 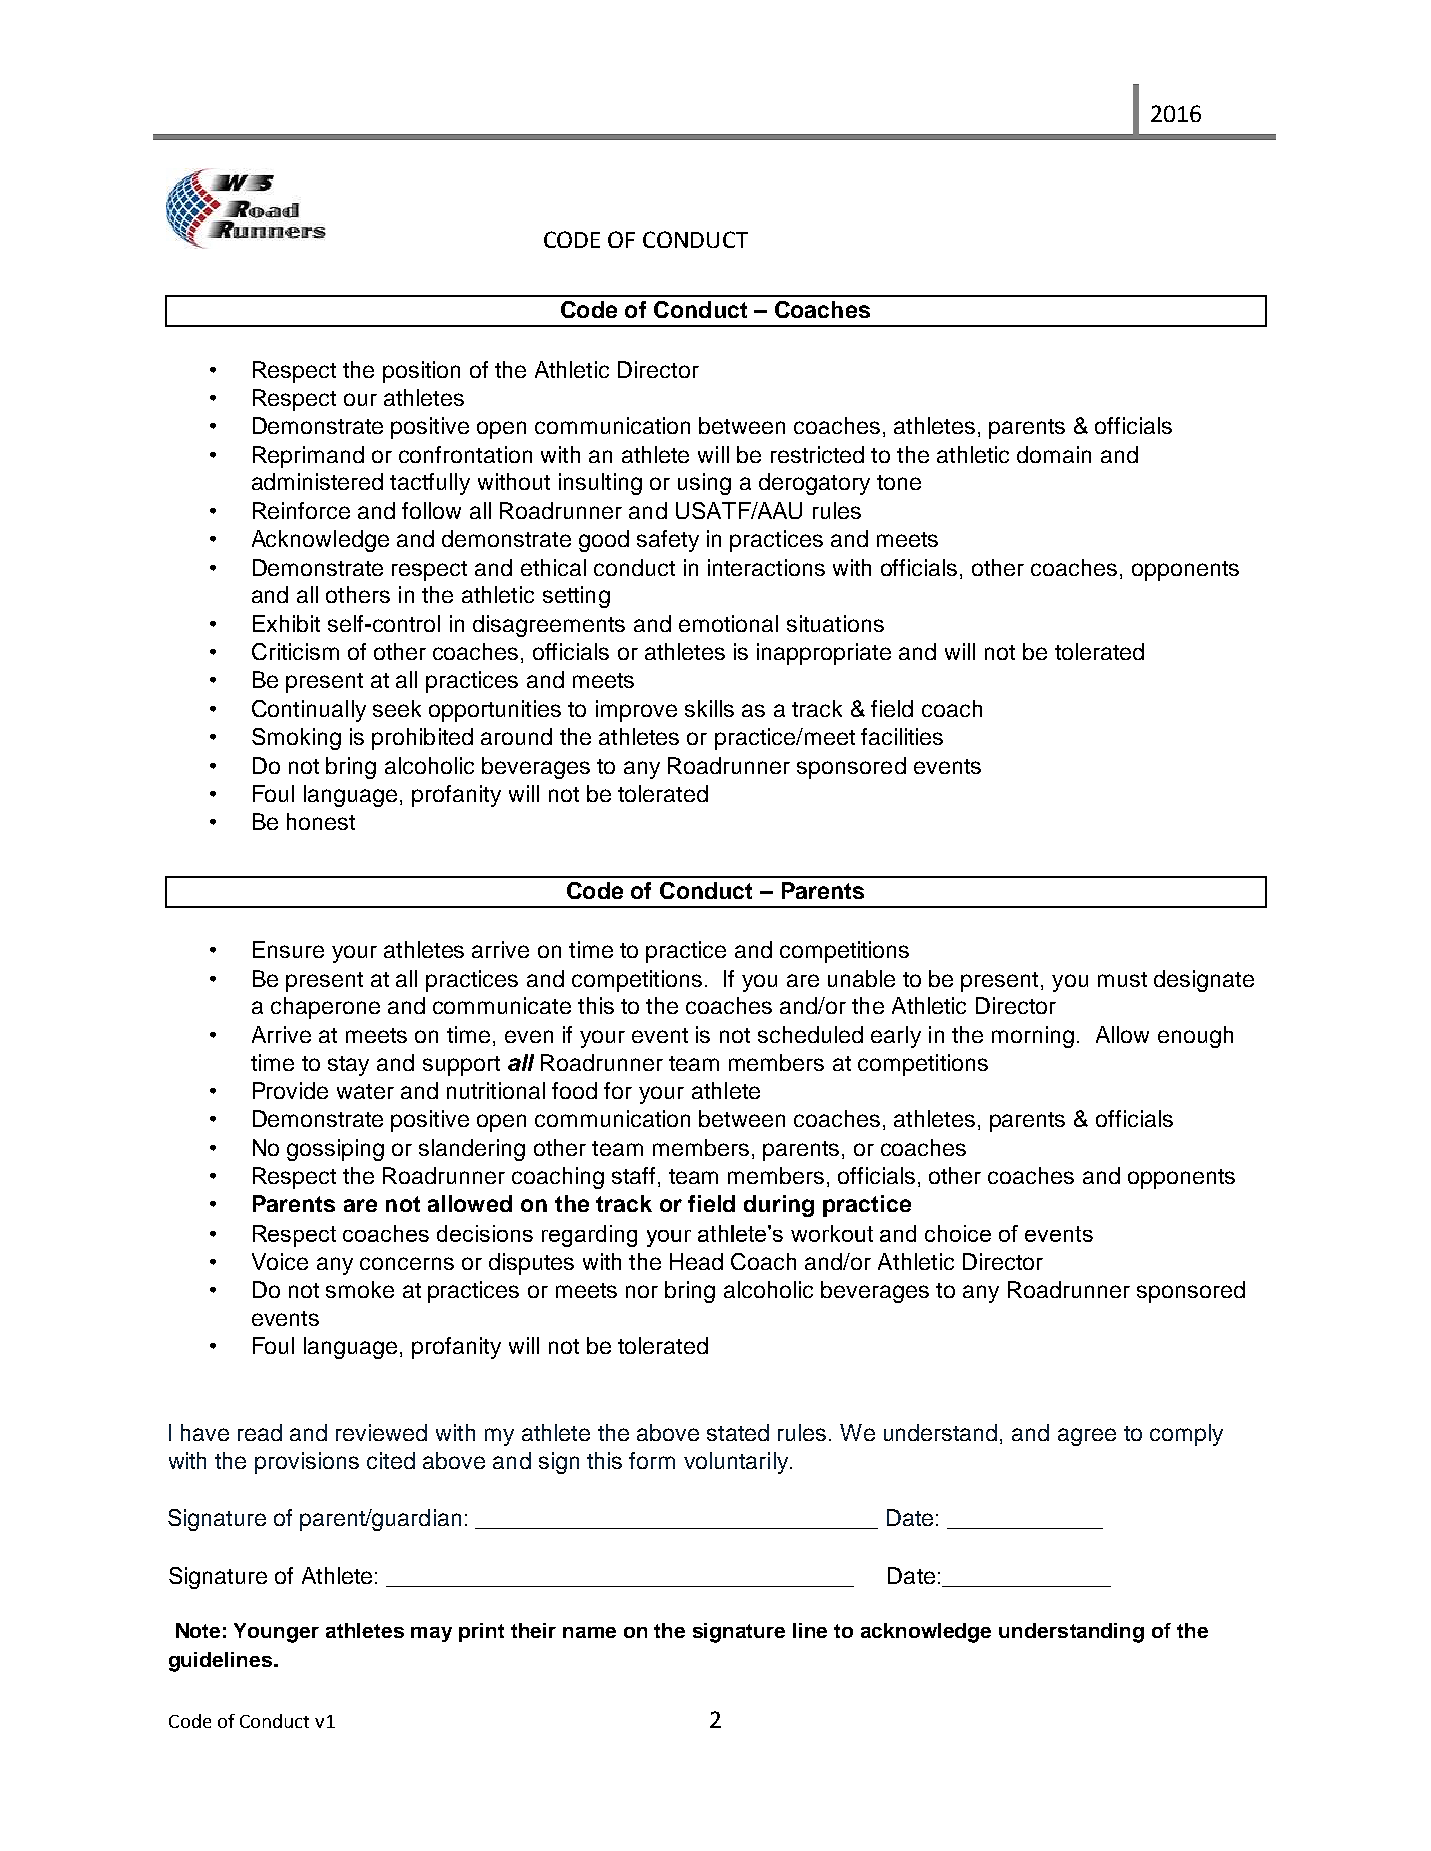 I want to click on domain, so click(x=1054, y=454).
